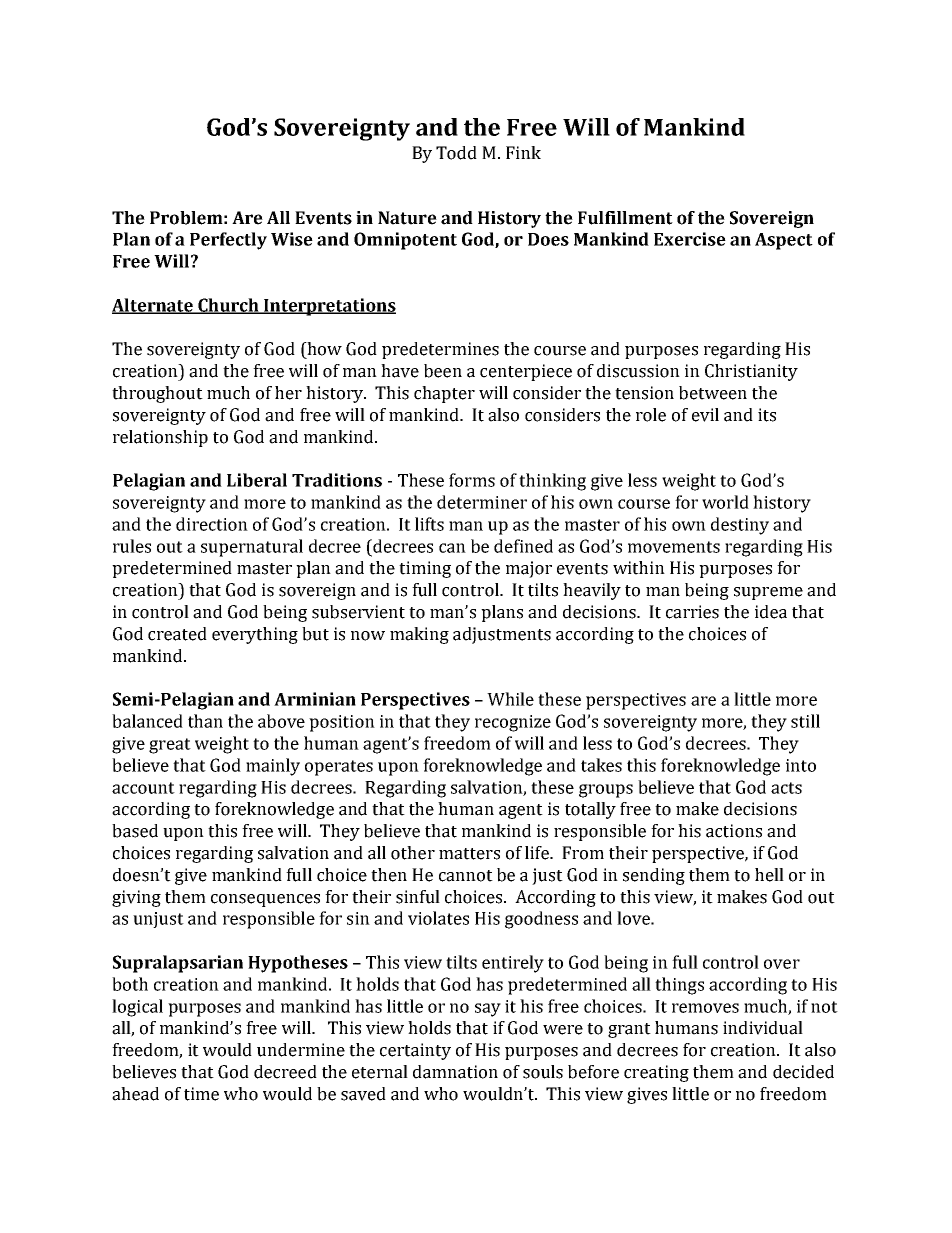 This screenshot has height=1233, width=952. What do you see at coordinates (456, 153) in the screenshot?
I see `Todd` at bounding box center [456, 153].
